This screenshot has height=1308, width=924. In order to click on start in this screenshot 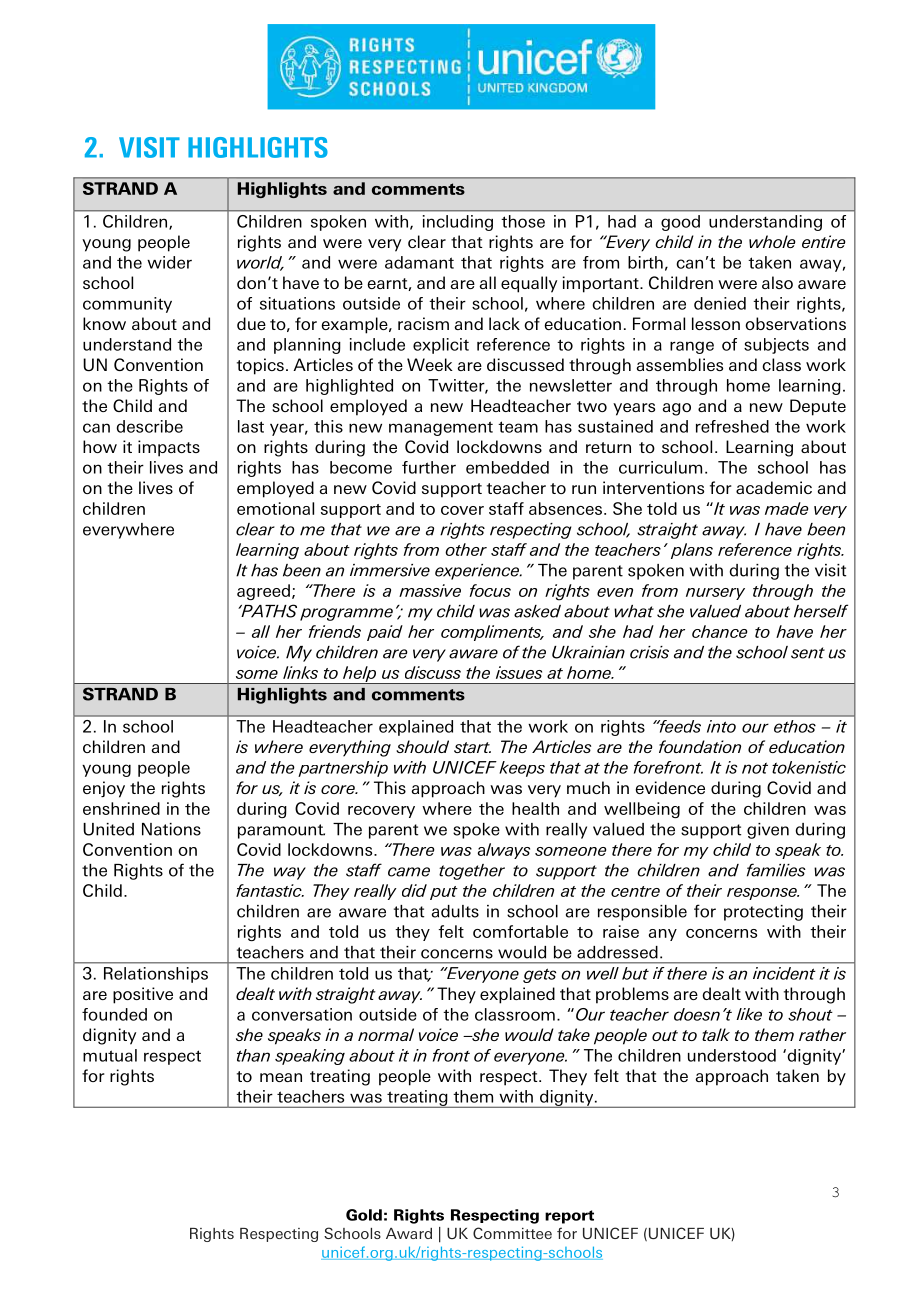, I will do `click(472, 747)`.
